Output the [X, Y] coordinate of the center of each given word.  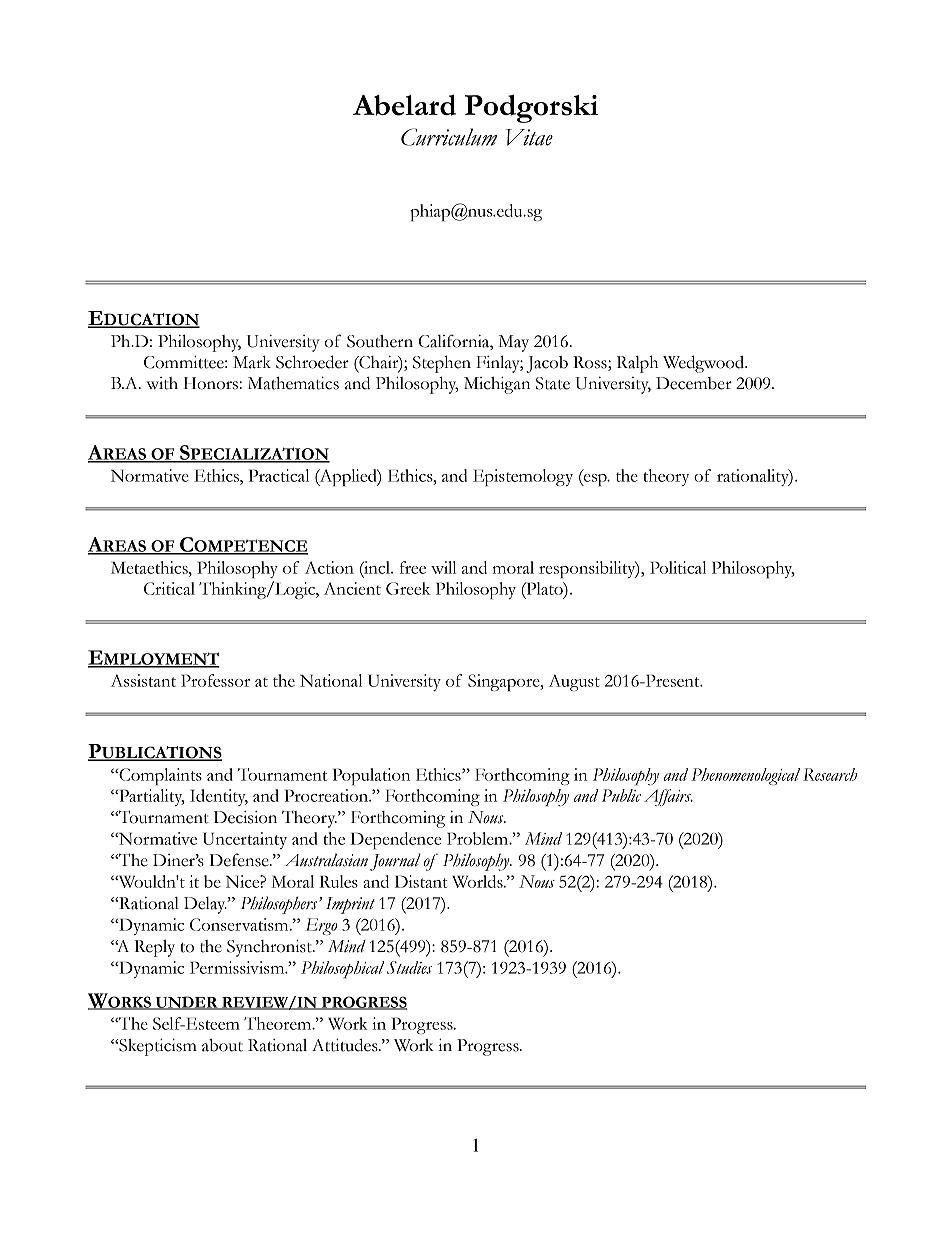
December [694, 383]
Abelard [404, 105]
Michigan [497, 385]
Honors [211, 383]
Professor [215, 680]
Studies [409, 967]
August [574, 682]
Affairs [668, 797]
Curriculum [449, 137]
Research [830, 774]
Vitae [529, 137]
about [222, 1045]
